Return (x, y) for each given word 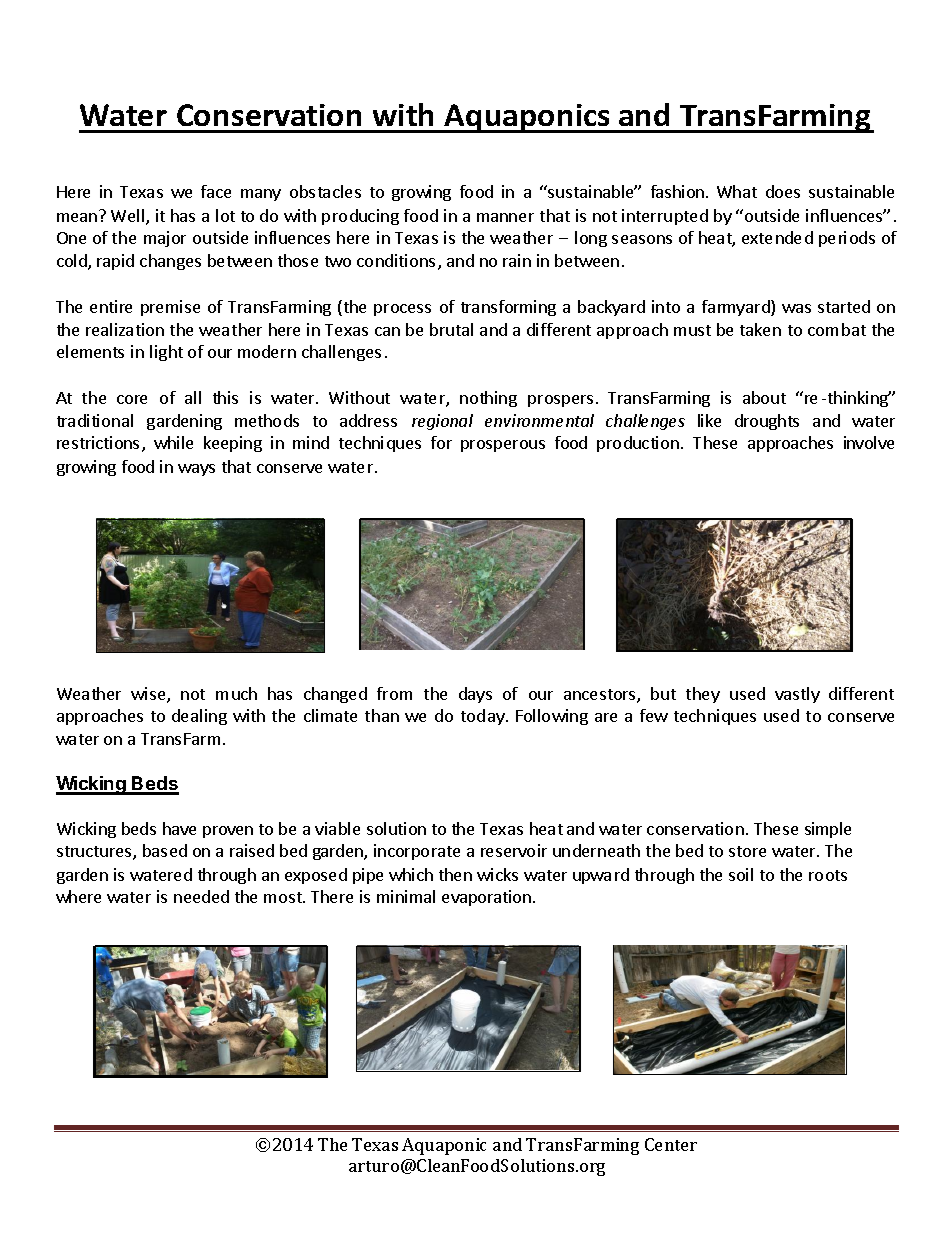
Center (671, 1144)
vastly (797, 695)
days (475, 695)
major (165, 239)
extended (777, 237)
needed (201, 896)
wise (149, 695)
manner (505, 217)
